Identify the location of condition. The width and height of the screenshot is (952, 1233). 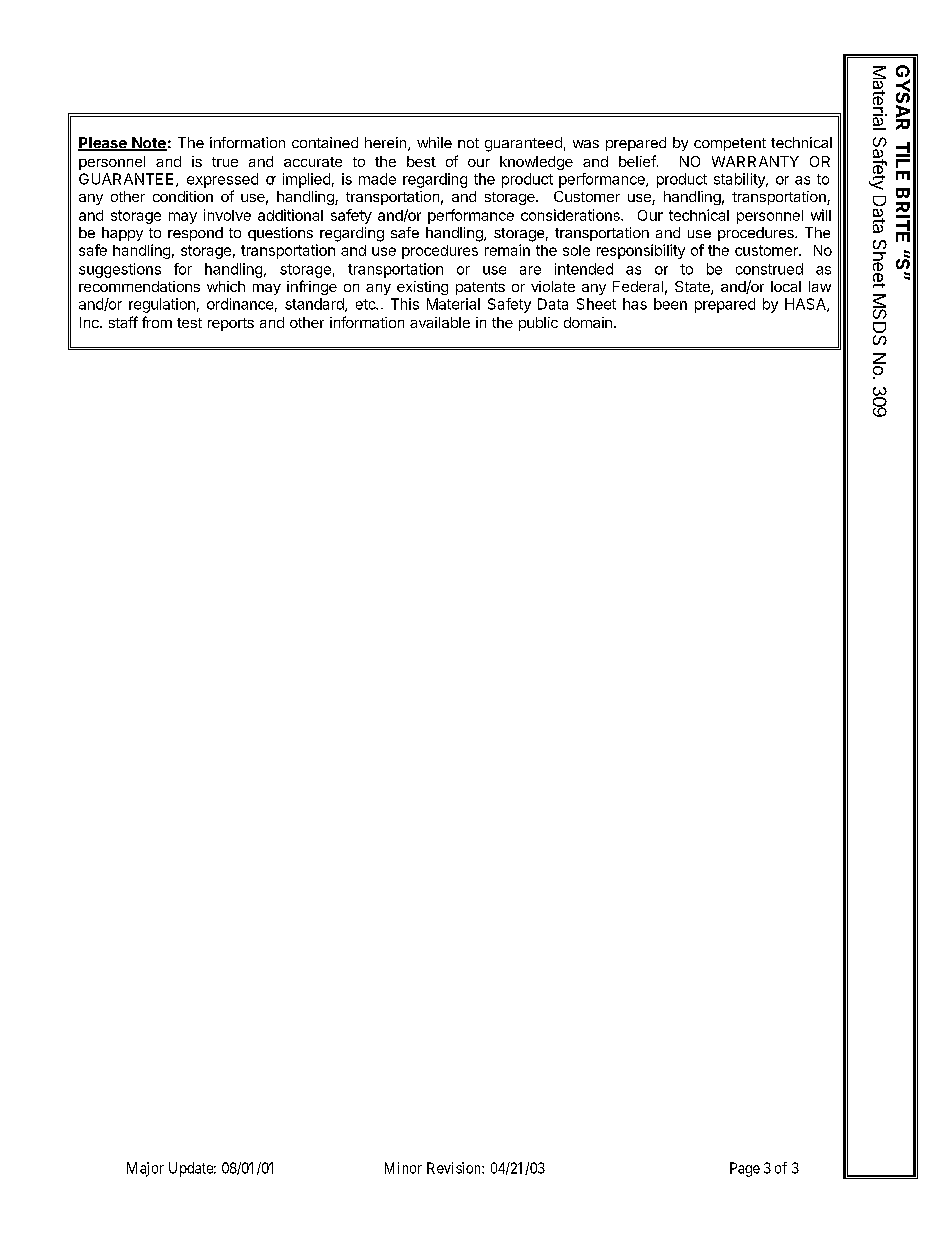
(183, 196).
